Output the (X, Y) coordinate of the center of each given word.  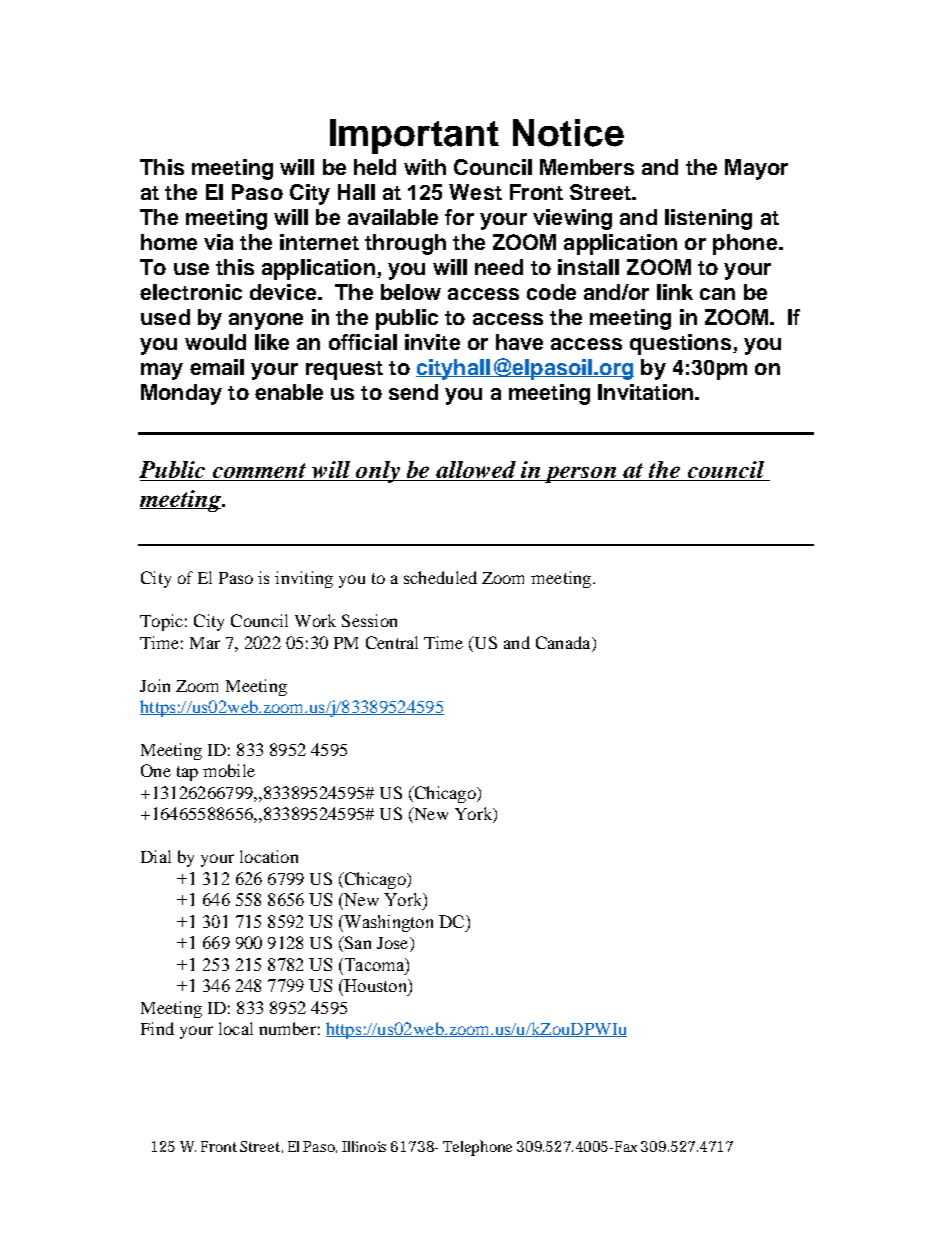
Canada (564, 642)
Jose (394, 944)
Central (392, 642)
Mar (205, 643)
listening (708, 219)
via (218, 242)
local (236, 1028)
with (425, 167)
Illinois (364, 1146)
